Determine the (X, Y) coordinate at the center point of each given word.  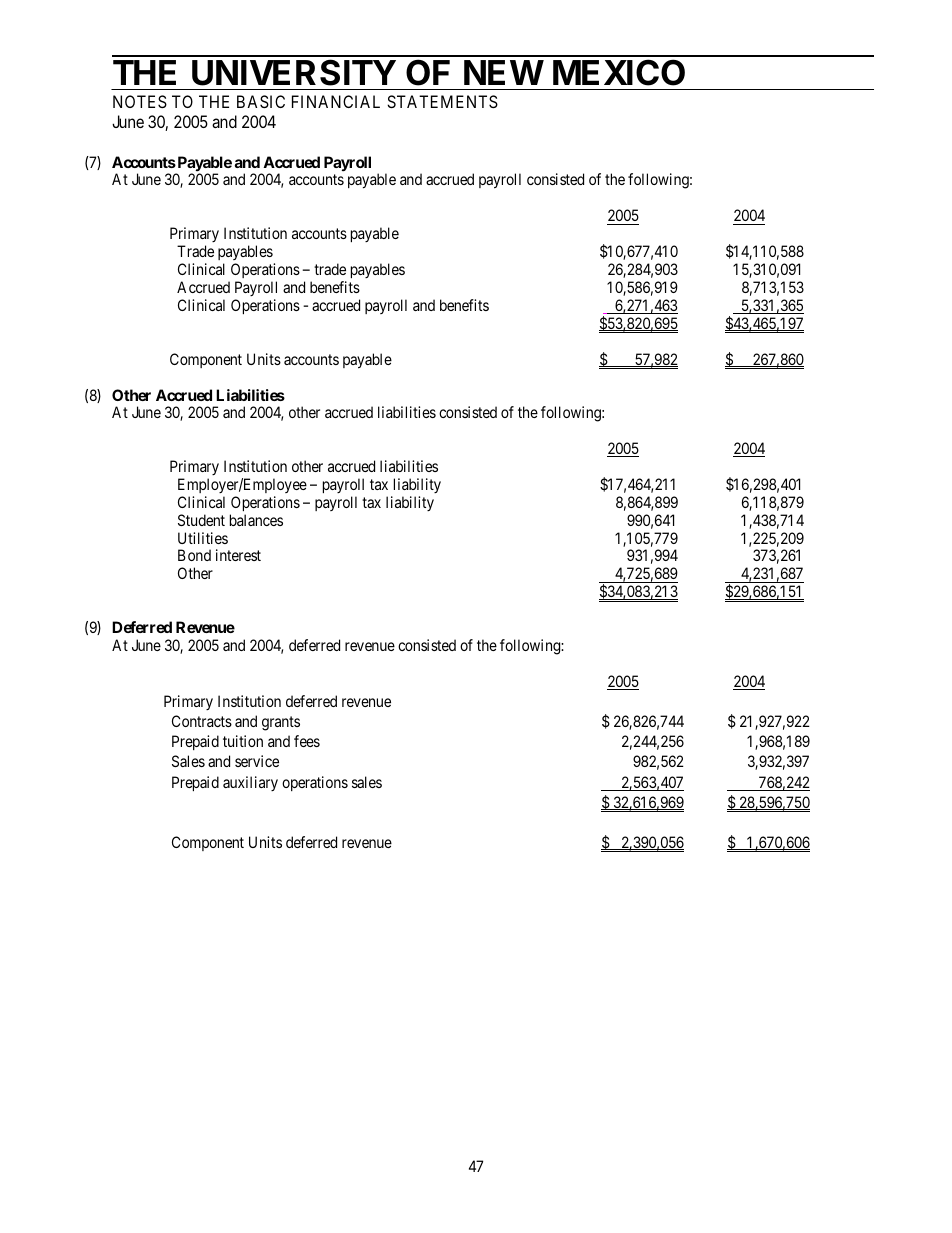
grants (281, 723)
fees (307, 741)
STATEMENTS (442, 101)
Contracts (202, 721)
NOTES (140, 101)
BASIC (261, 101)
